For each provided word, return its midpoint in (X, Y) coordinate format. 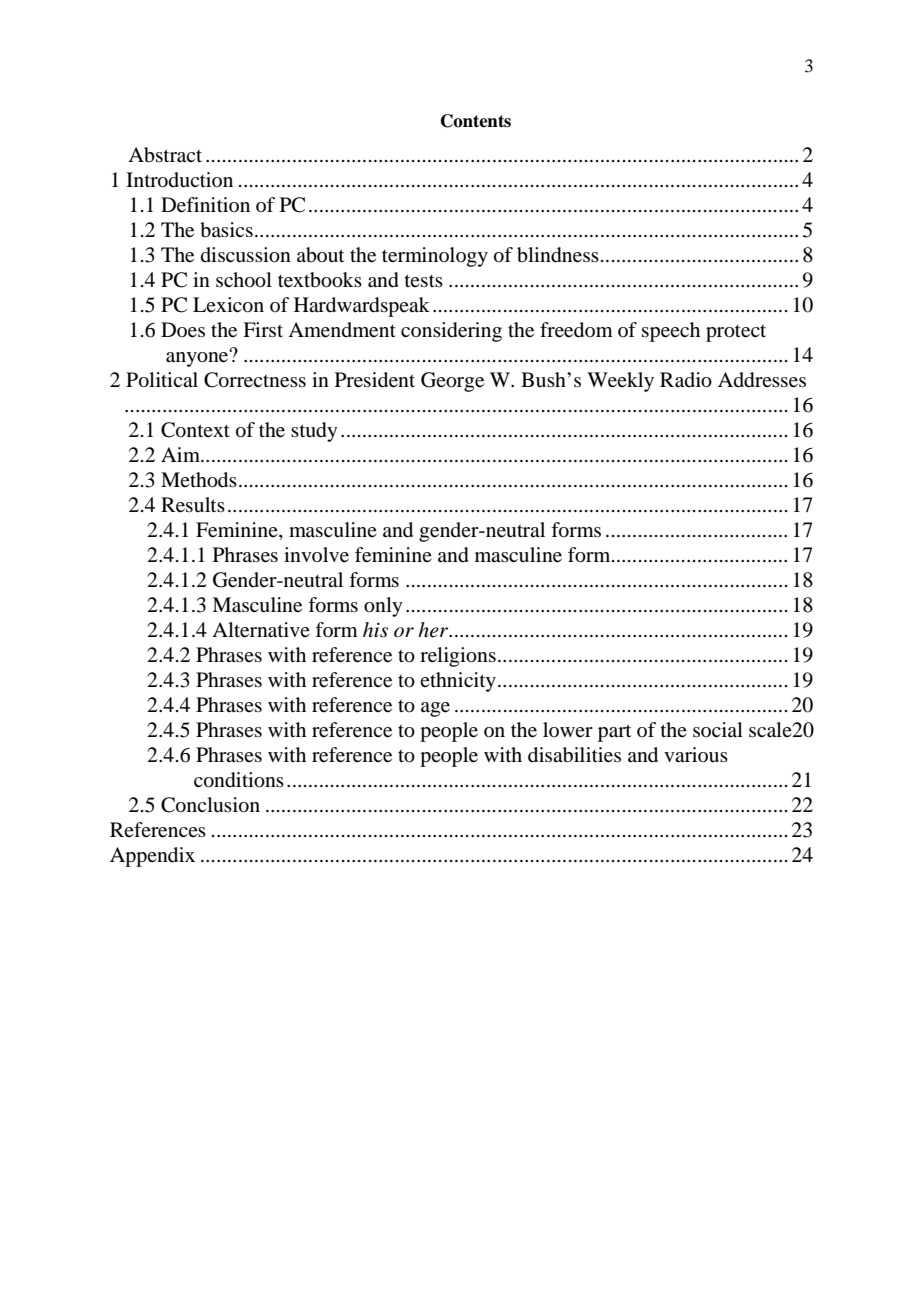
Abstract (165, 155)
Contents (476, 121)
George (452, 382)
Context (195, 430)
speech (671, 332)
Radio (686, 380)
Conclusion (210, 805)
